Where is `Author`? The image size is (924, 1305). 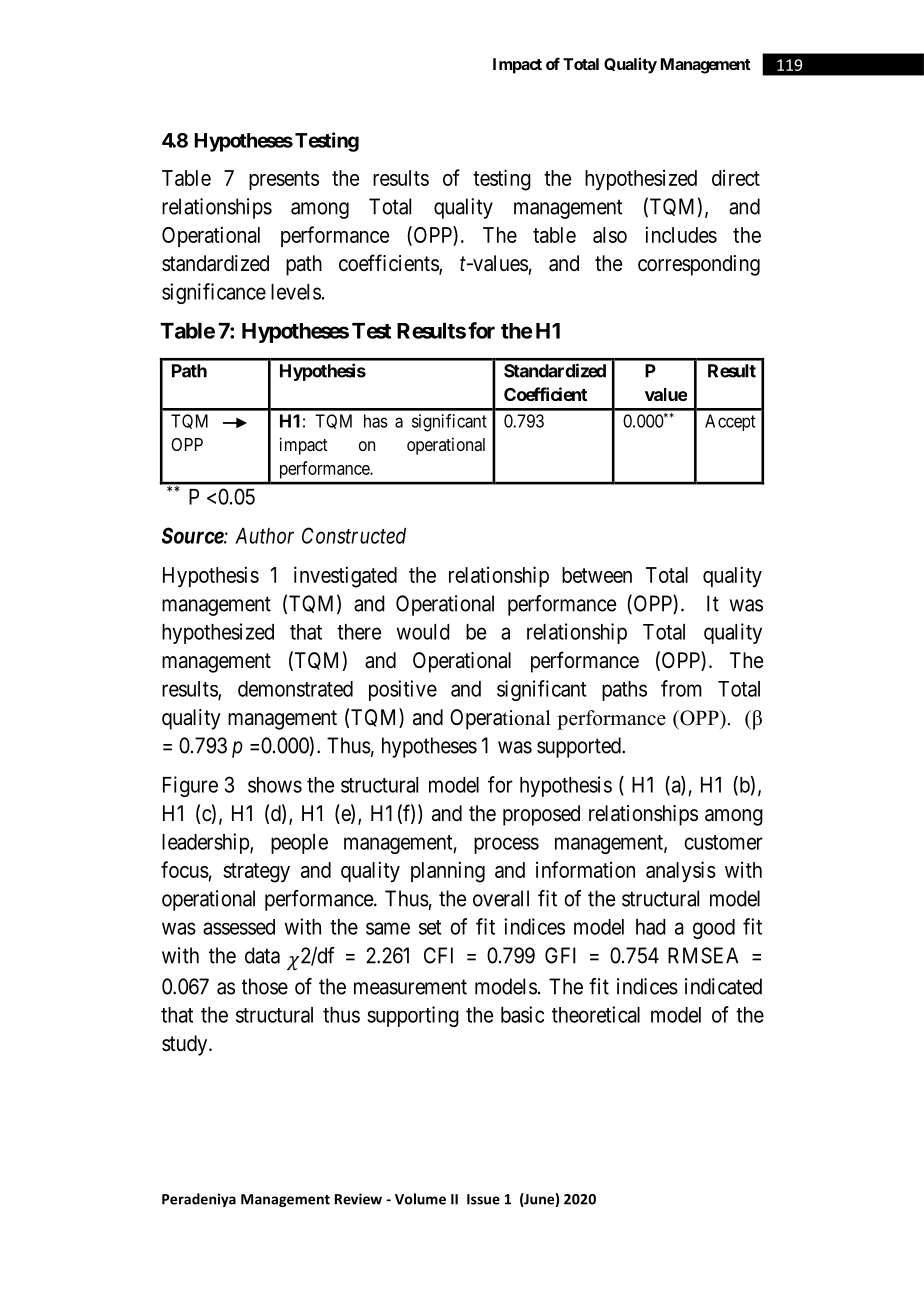
Author is located at coordinates (264, 536).
